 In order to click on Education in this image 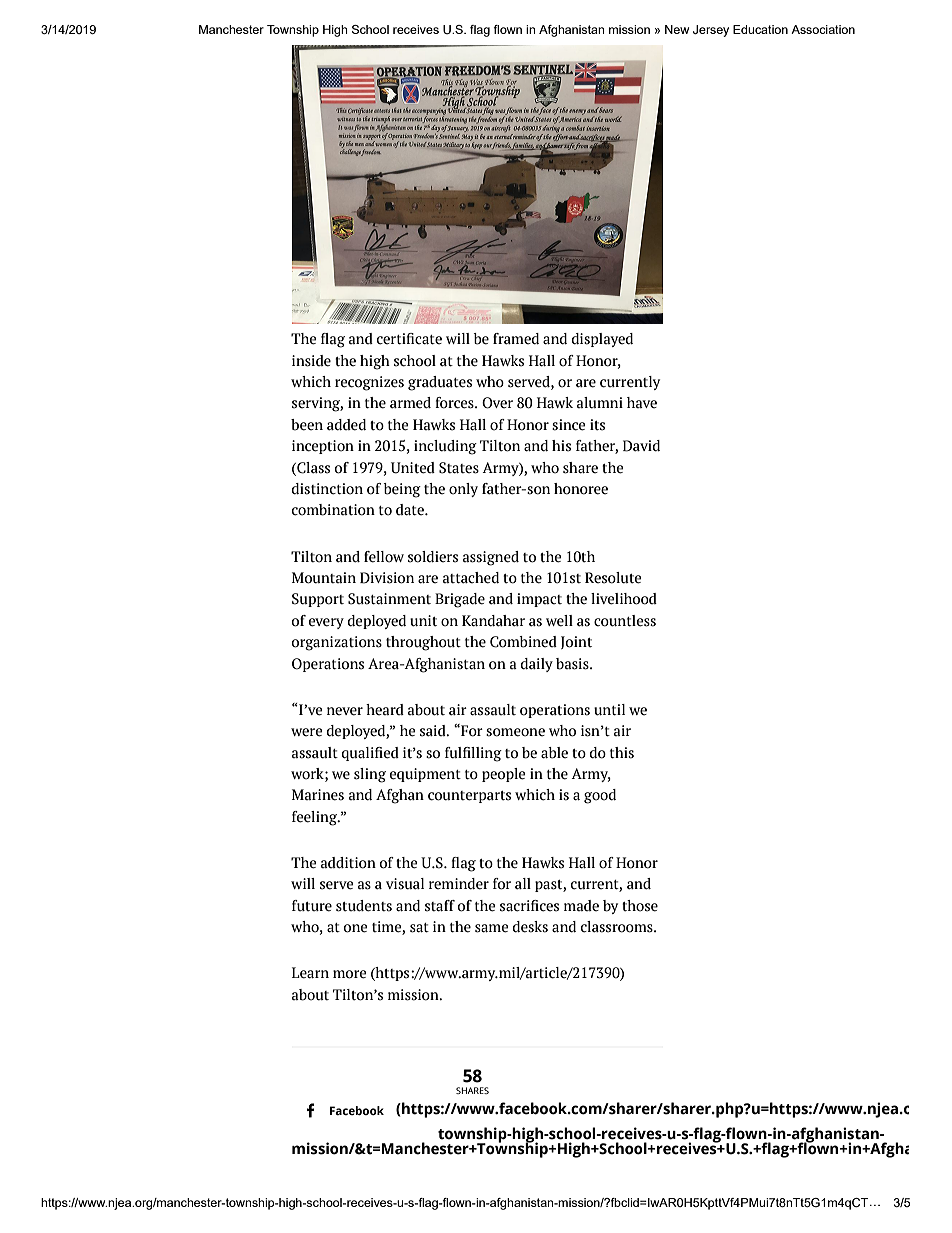, I will do `click(760, 29)`.
